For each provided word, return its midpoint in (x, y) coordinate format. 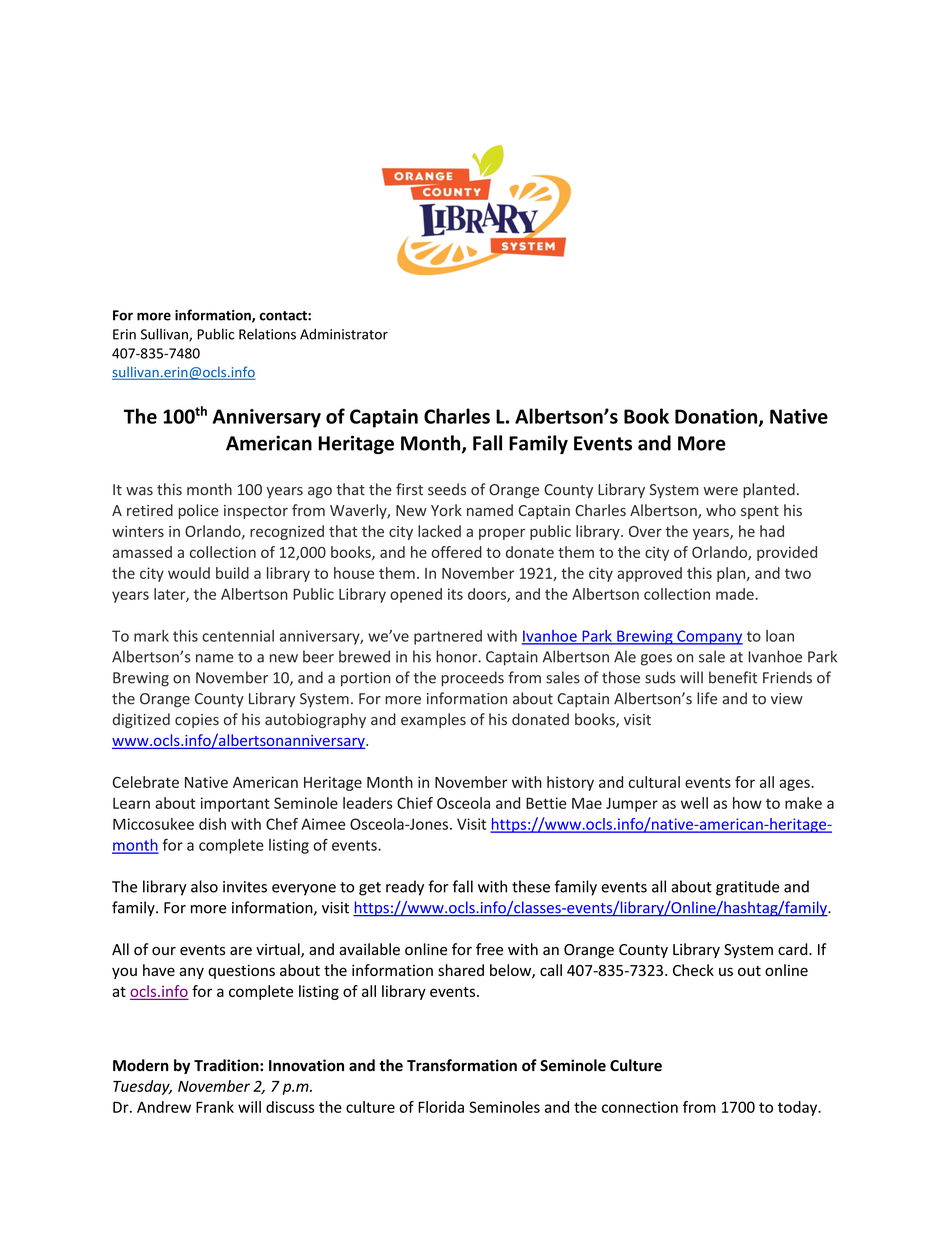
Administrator (344, 334)
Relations (267, 334)
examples (433, 720)
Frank (215, 1107)
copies (197, 721)
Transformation (462, 1065)
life (707, 698)
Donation (717, 417)
